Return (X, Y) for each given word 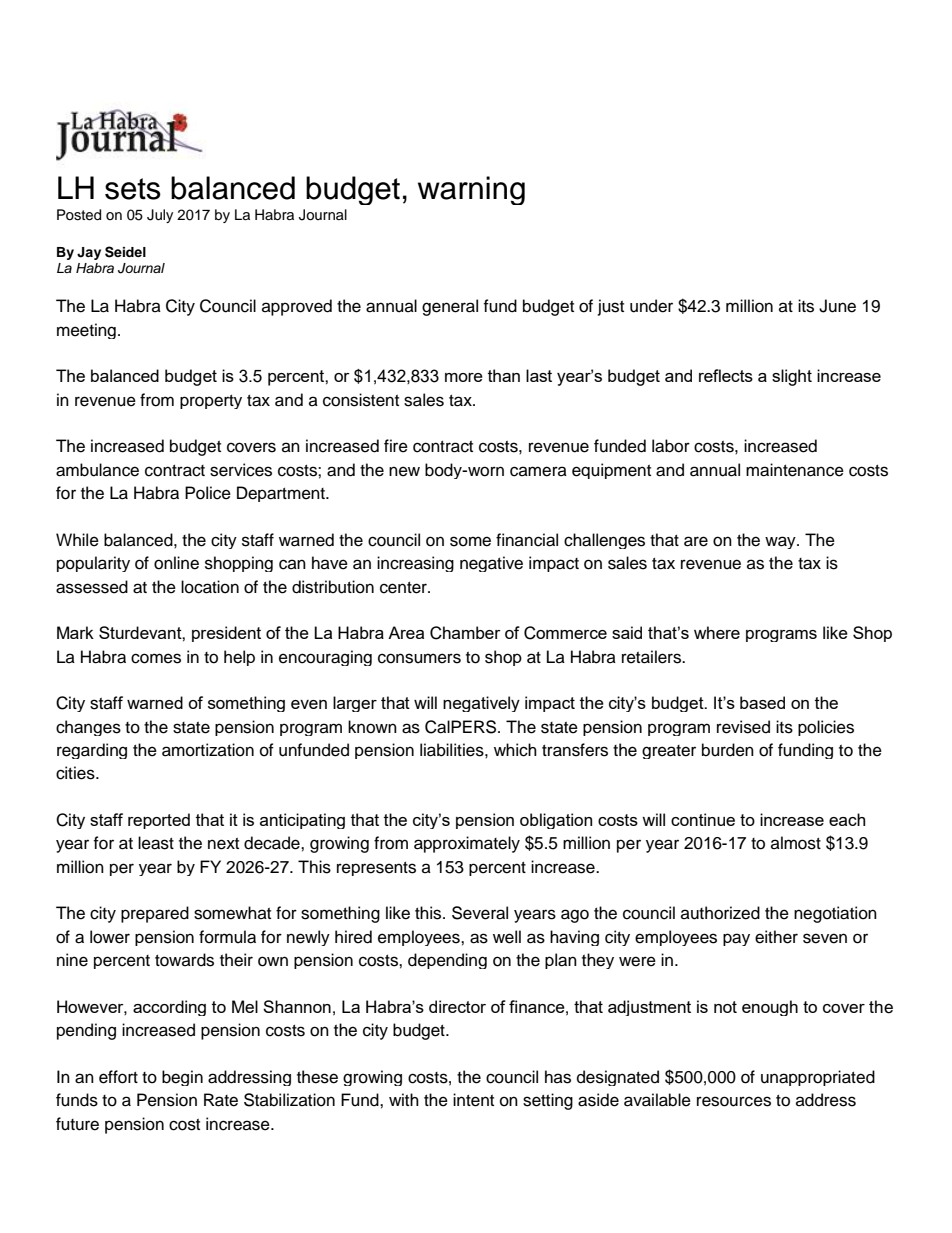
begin (182, 1078)
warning (471, 190)
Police (208, 493)
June (837, 306)
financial (527, 540)
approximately (467, 844)
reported (159, 821)
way (781, 542)
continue (703, 819)
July (160, 216)
